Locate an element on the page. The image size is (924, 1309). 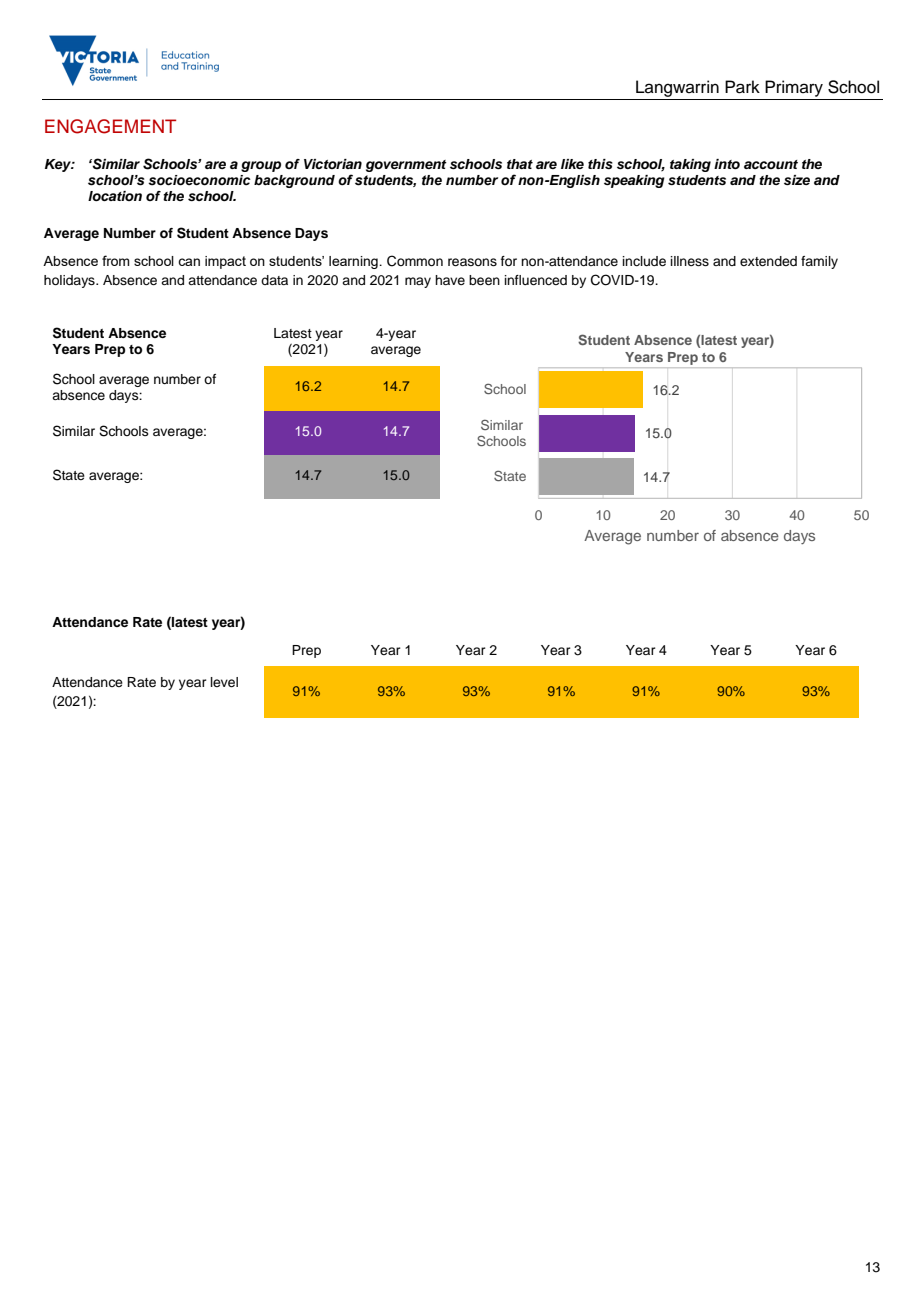
ENGAGEMENT is located at coordinates (110, 126).
